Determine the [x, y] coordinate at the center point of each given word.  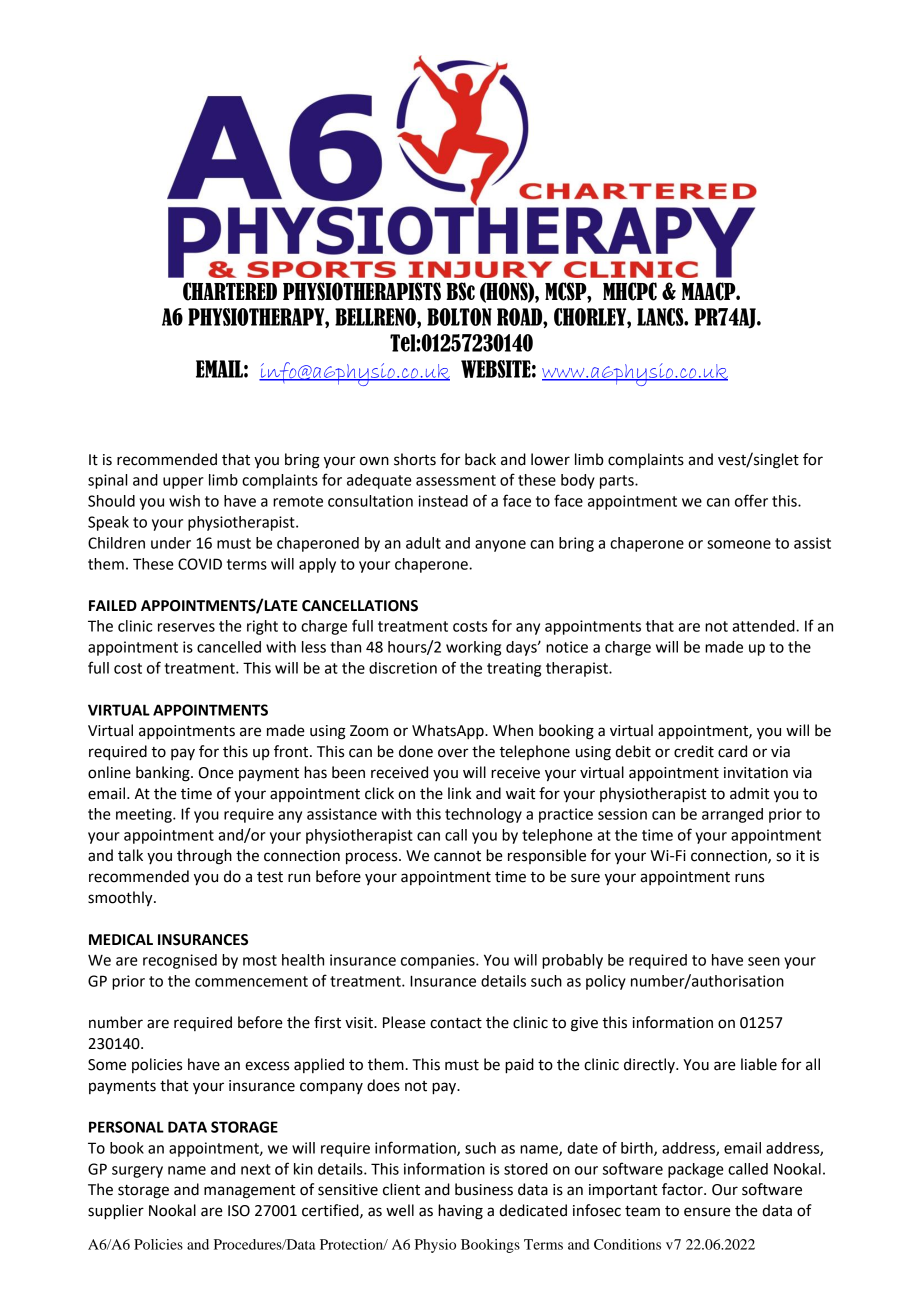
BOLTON [459, 317]
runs [749, 878]
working [473, 648]
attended [764, 626]
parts [618, 482]
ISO [239, 1211]
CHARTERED [230, 291]
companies [439, 961]
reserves [186, 627]
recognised [180, 961]
